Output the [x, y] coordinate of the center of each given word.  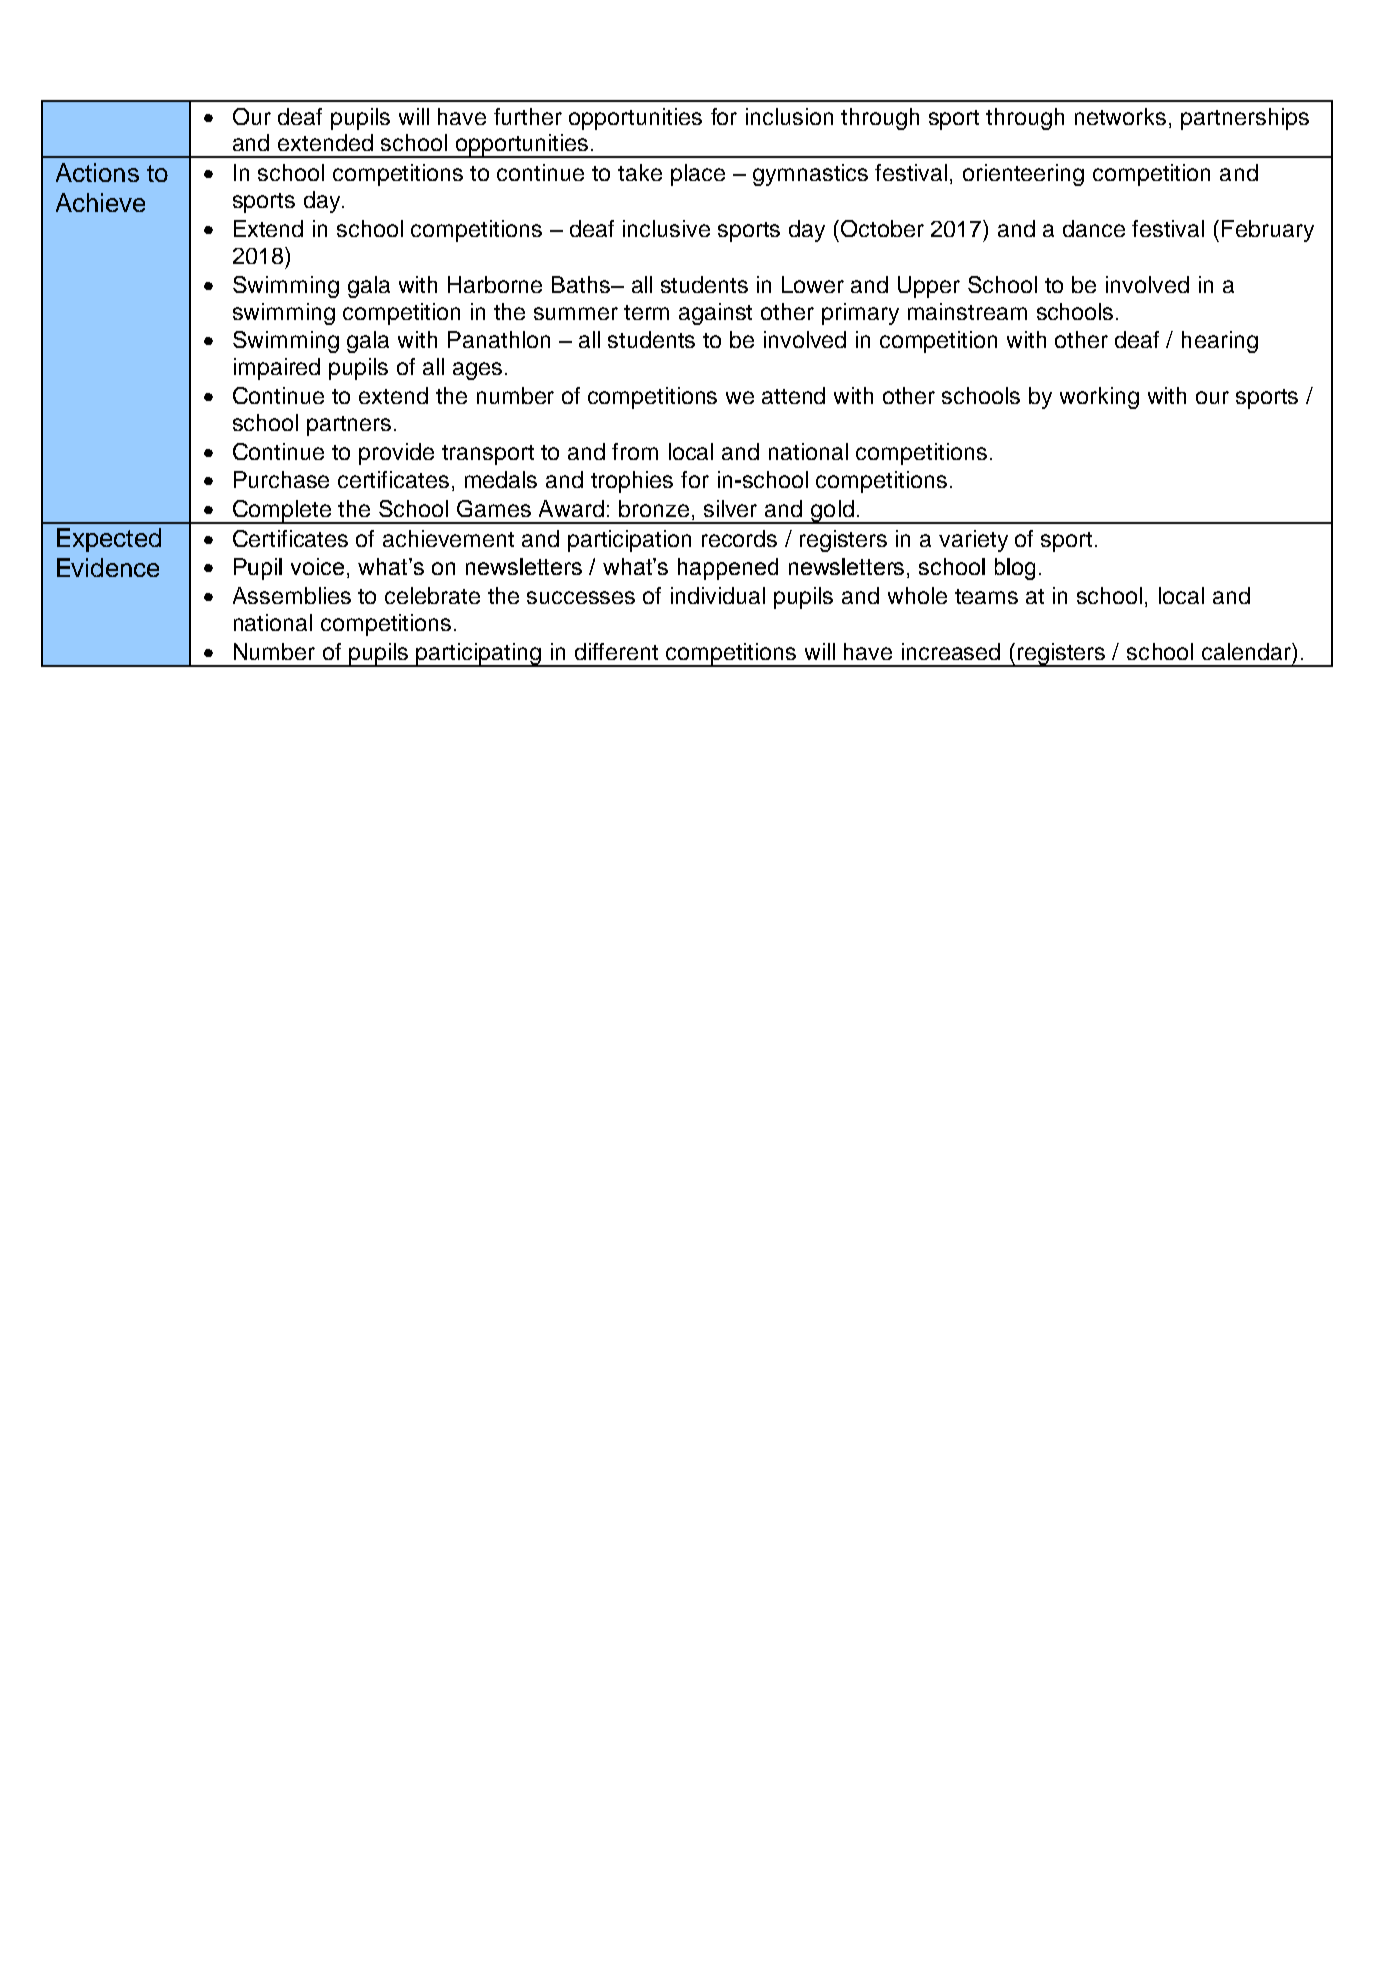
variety [973, 541]
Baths [582, 284]
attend [793, 395]
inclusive [666, 228]
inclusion [789, 116]
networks [1120, 116]
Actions [97, 172]
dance [1094, 228]
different [616, 651]
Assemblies [292, 595]
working [1099, 398]
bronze [654, 508]
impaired [277, 369]
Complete [282, 512]
